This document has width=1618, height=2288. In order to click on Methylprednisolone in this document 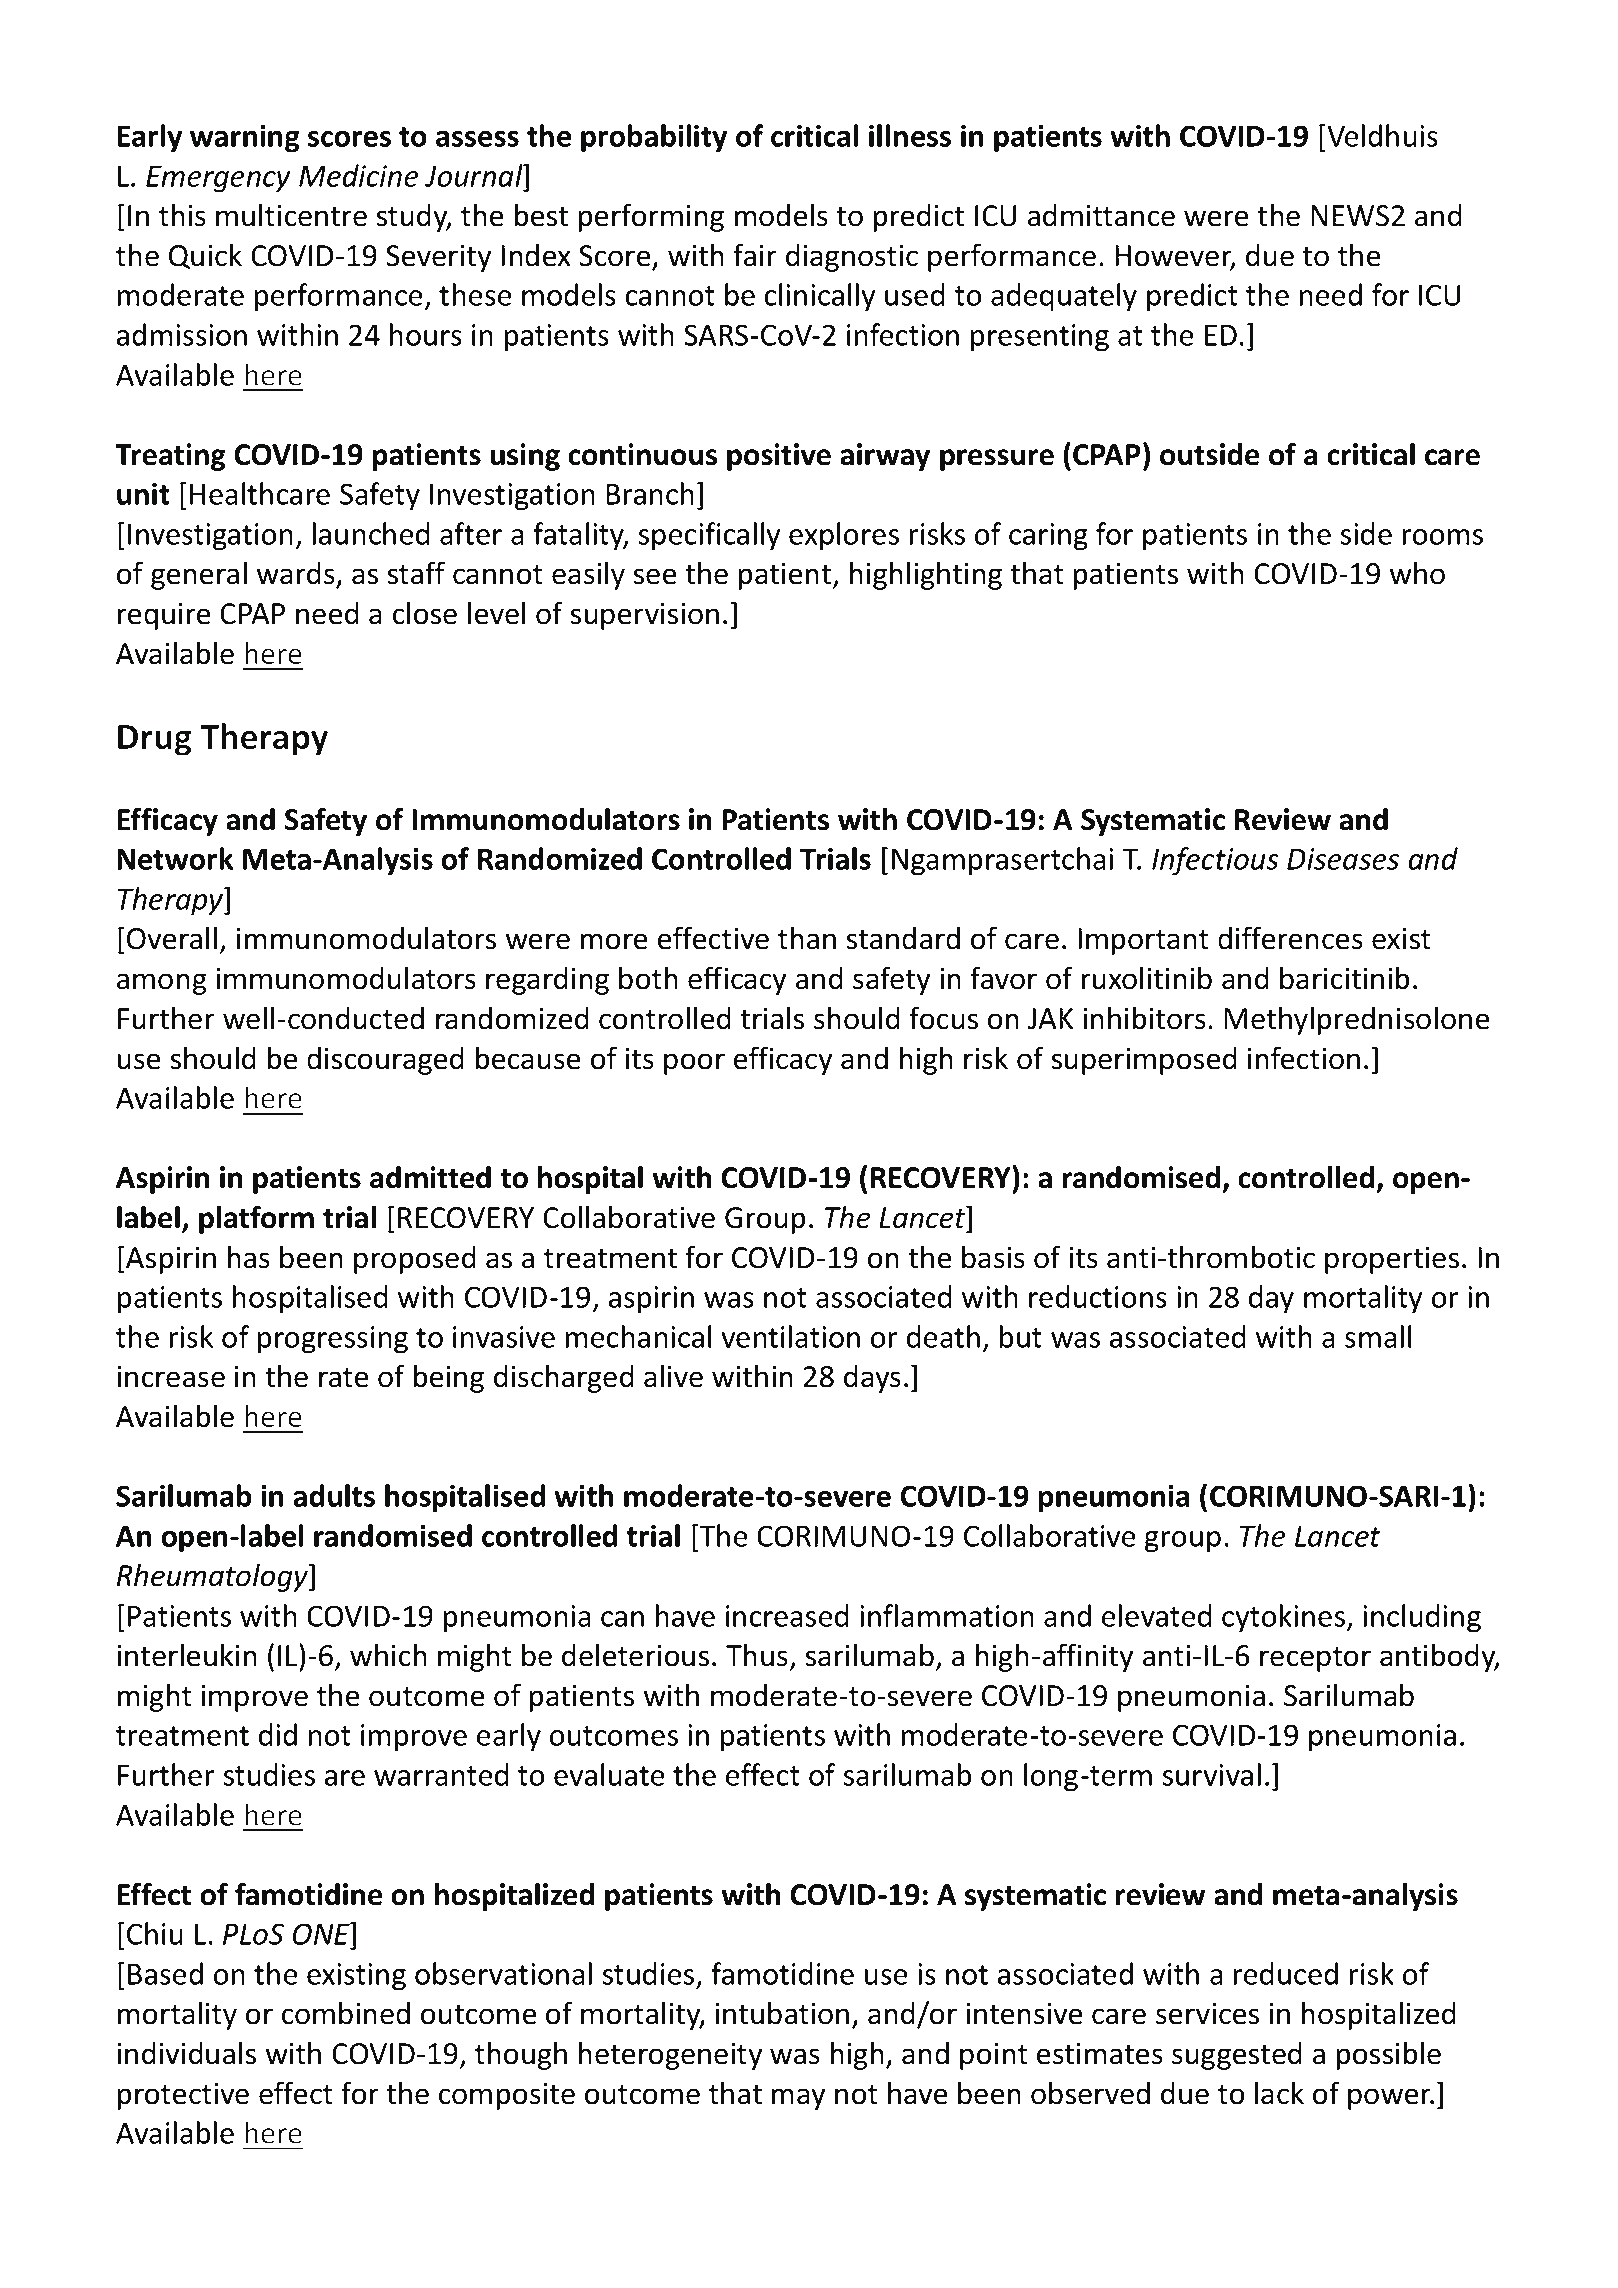, I will do `click(1357, 1020)`.
